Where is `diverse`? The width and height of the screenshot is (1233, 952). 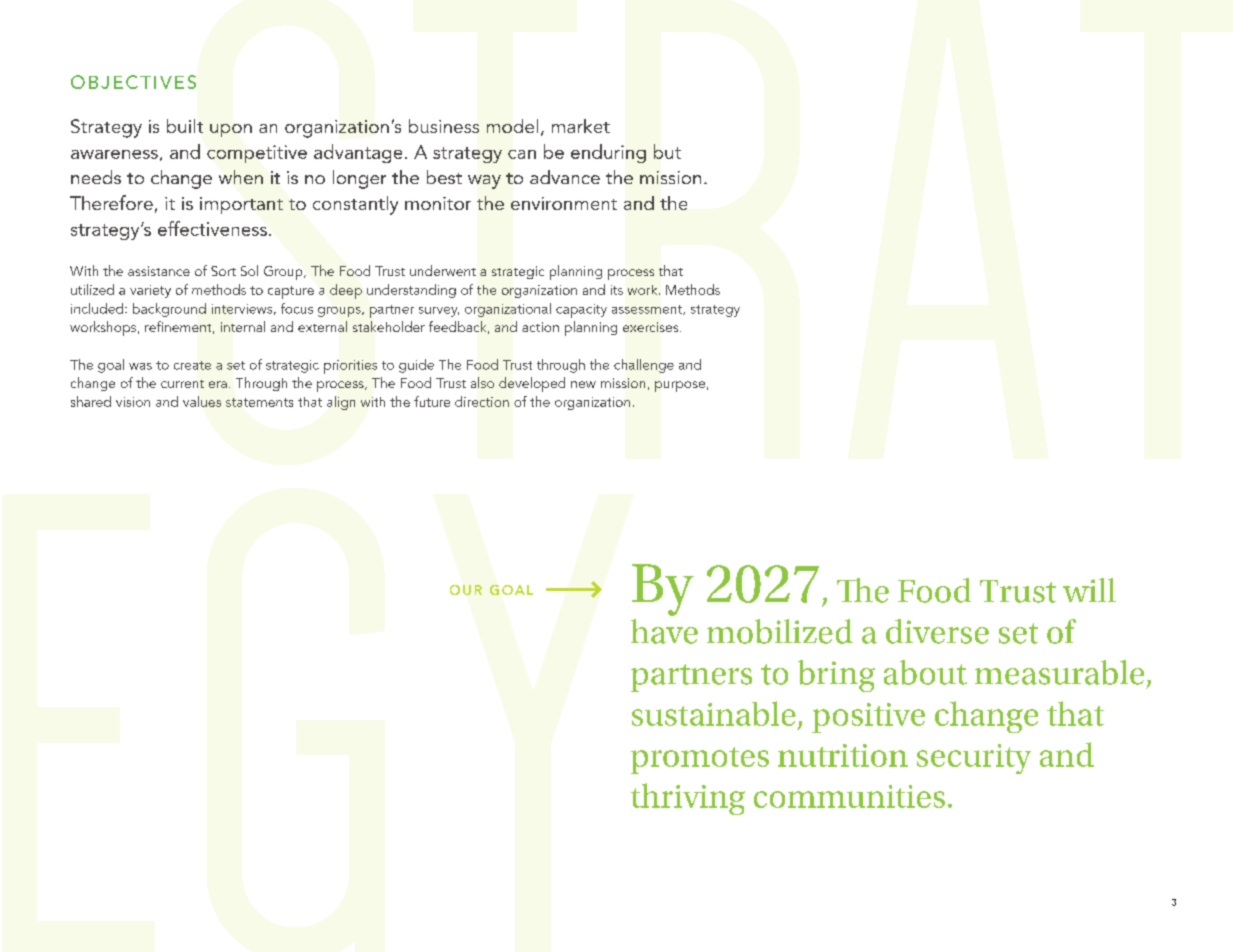 diverse is located at coordinates (937, 631).
